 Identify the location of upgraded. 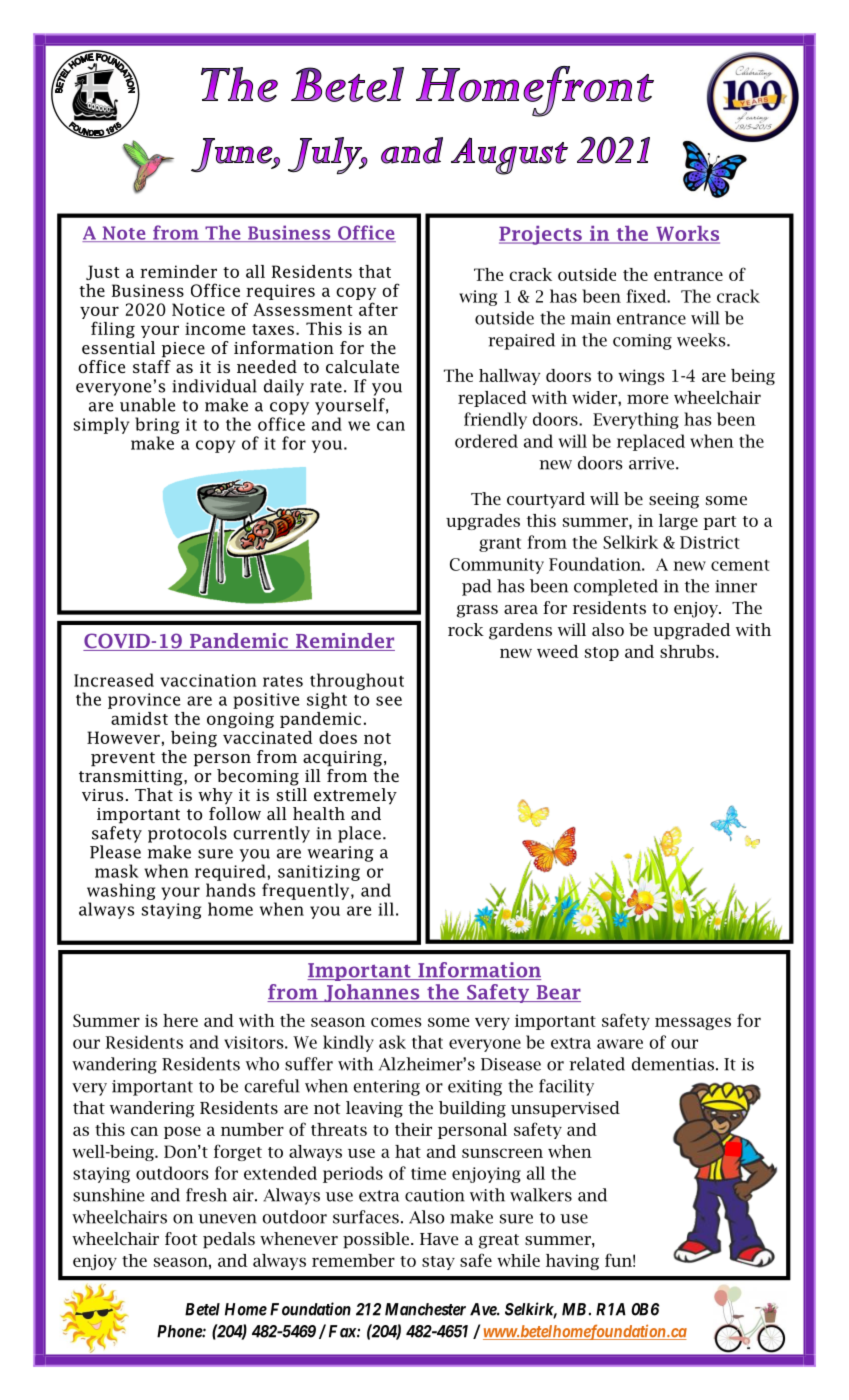
(692, 631).
